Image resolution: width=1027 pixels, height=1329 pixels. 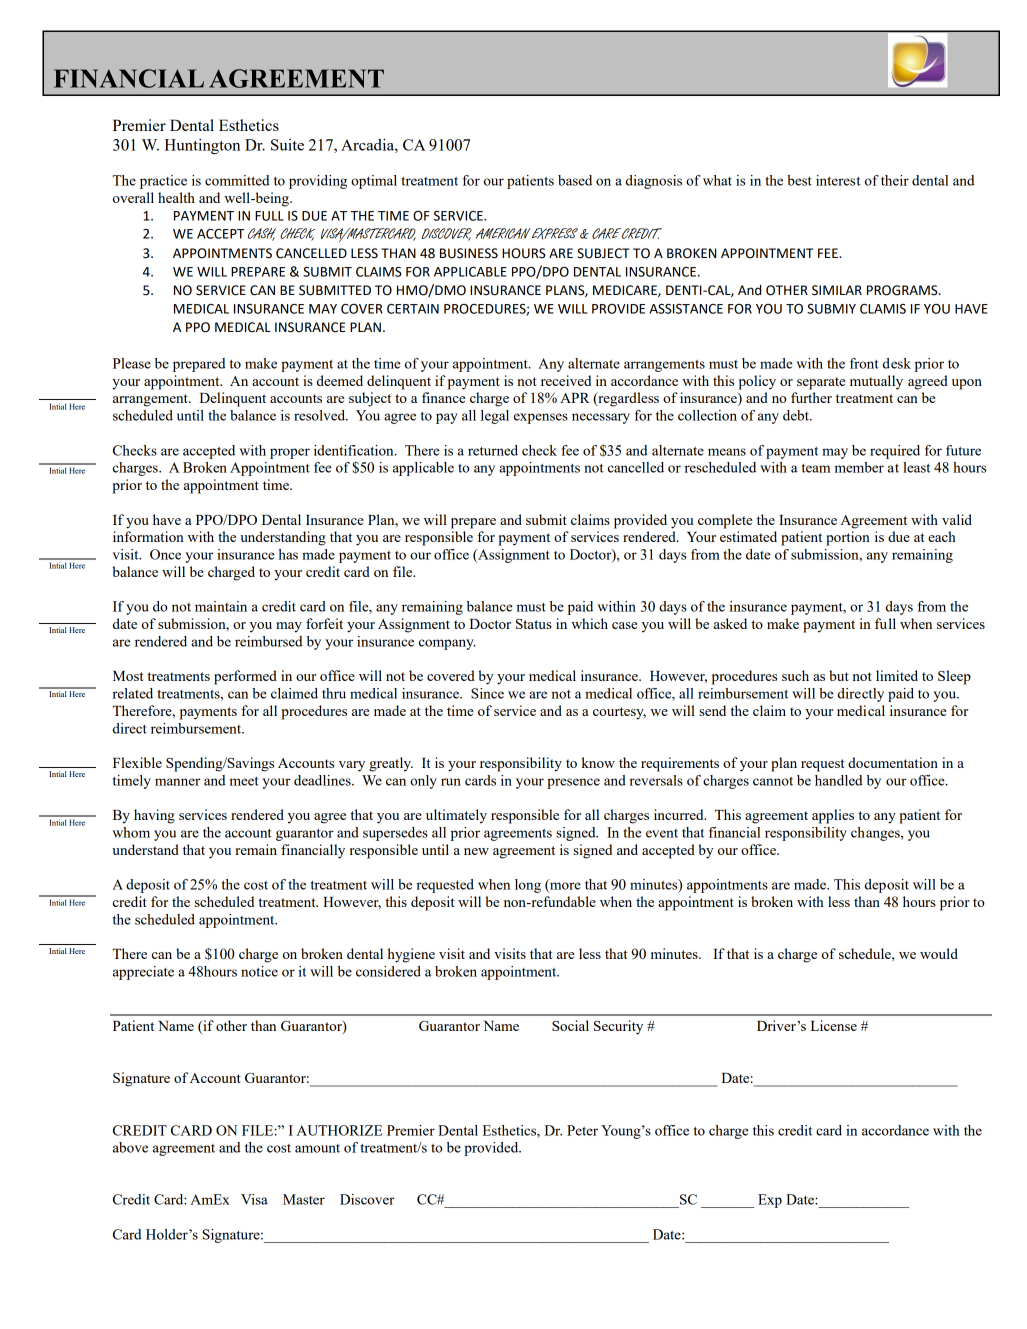 I want to click on meet, so click(x=244, y=781).
